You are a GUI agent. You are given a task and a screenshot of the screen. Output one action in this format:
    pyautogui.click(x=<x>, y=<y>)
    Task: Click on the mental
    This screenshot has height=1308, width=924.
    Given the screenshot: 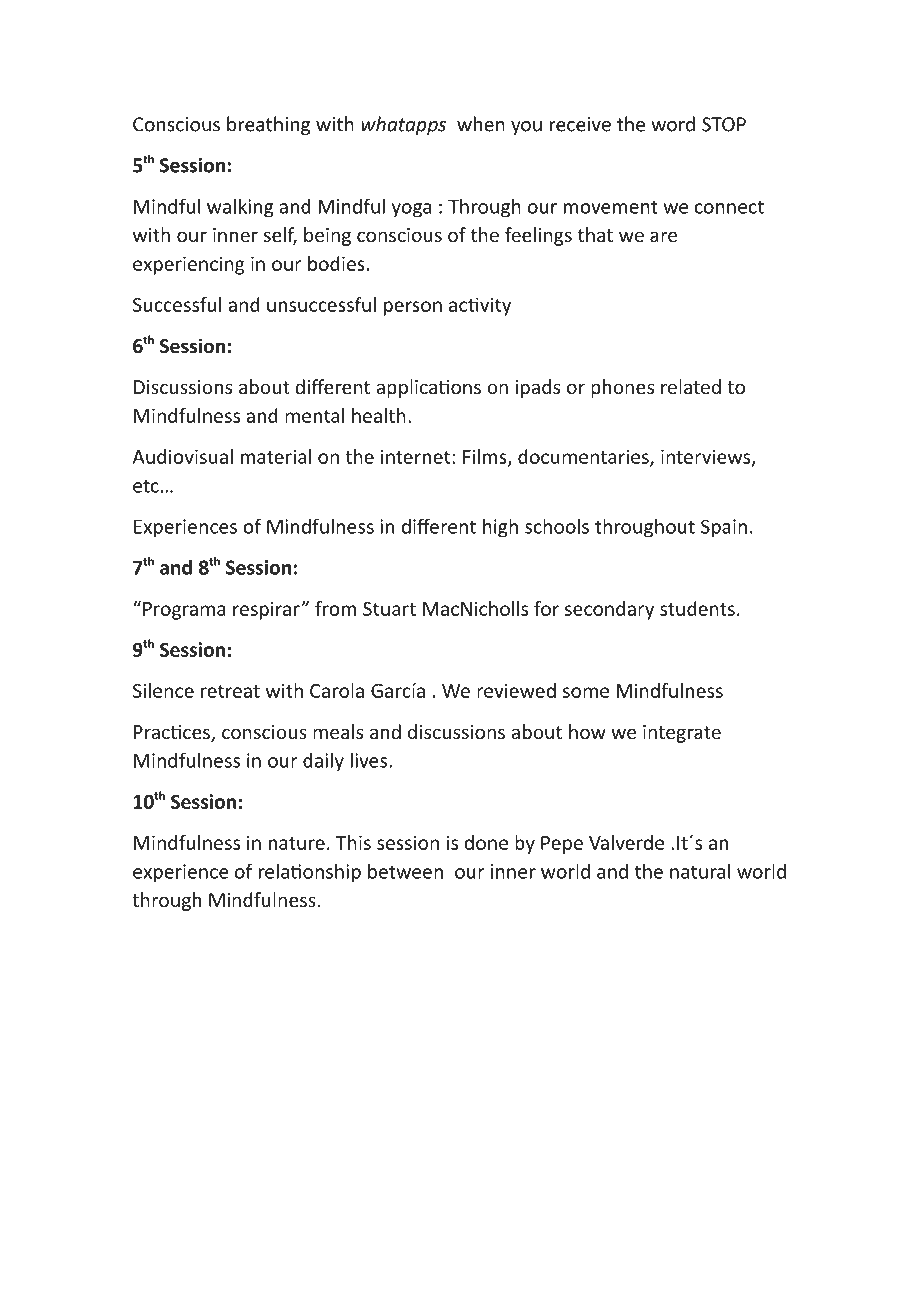 What is the action you would take?
    pyautogui.click(x=314, y=415)
